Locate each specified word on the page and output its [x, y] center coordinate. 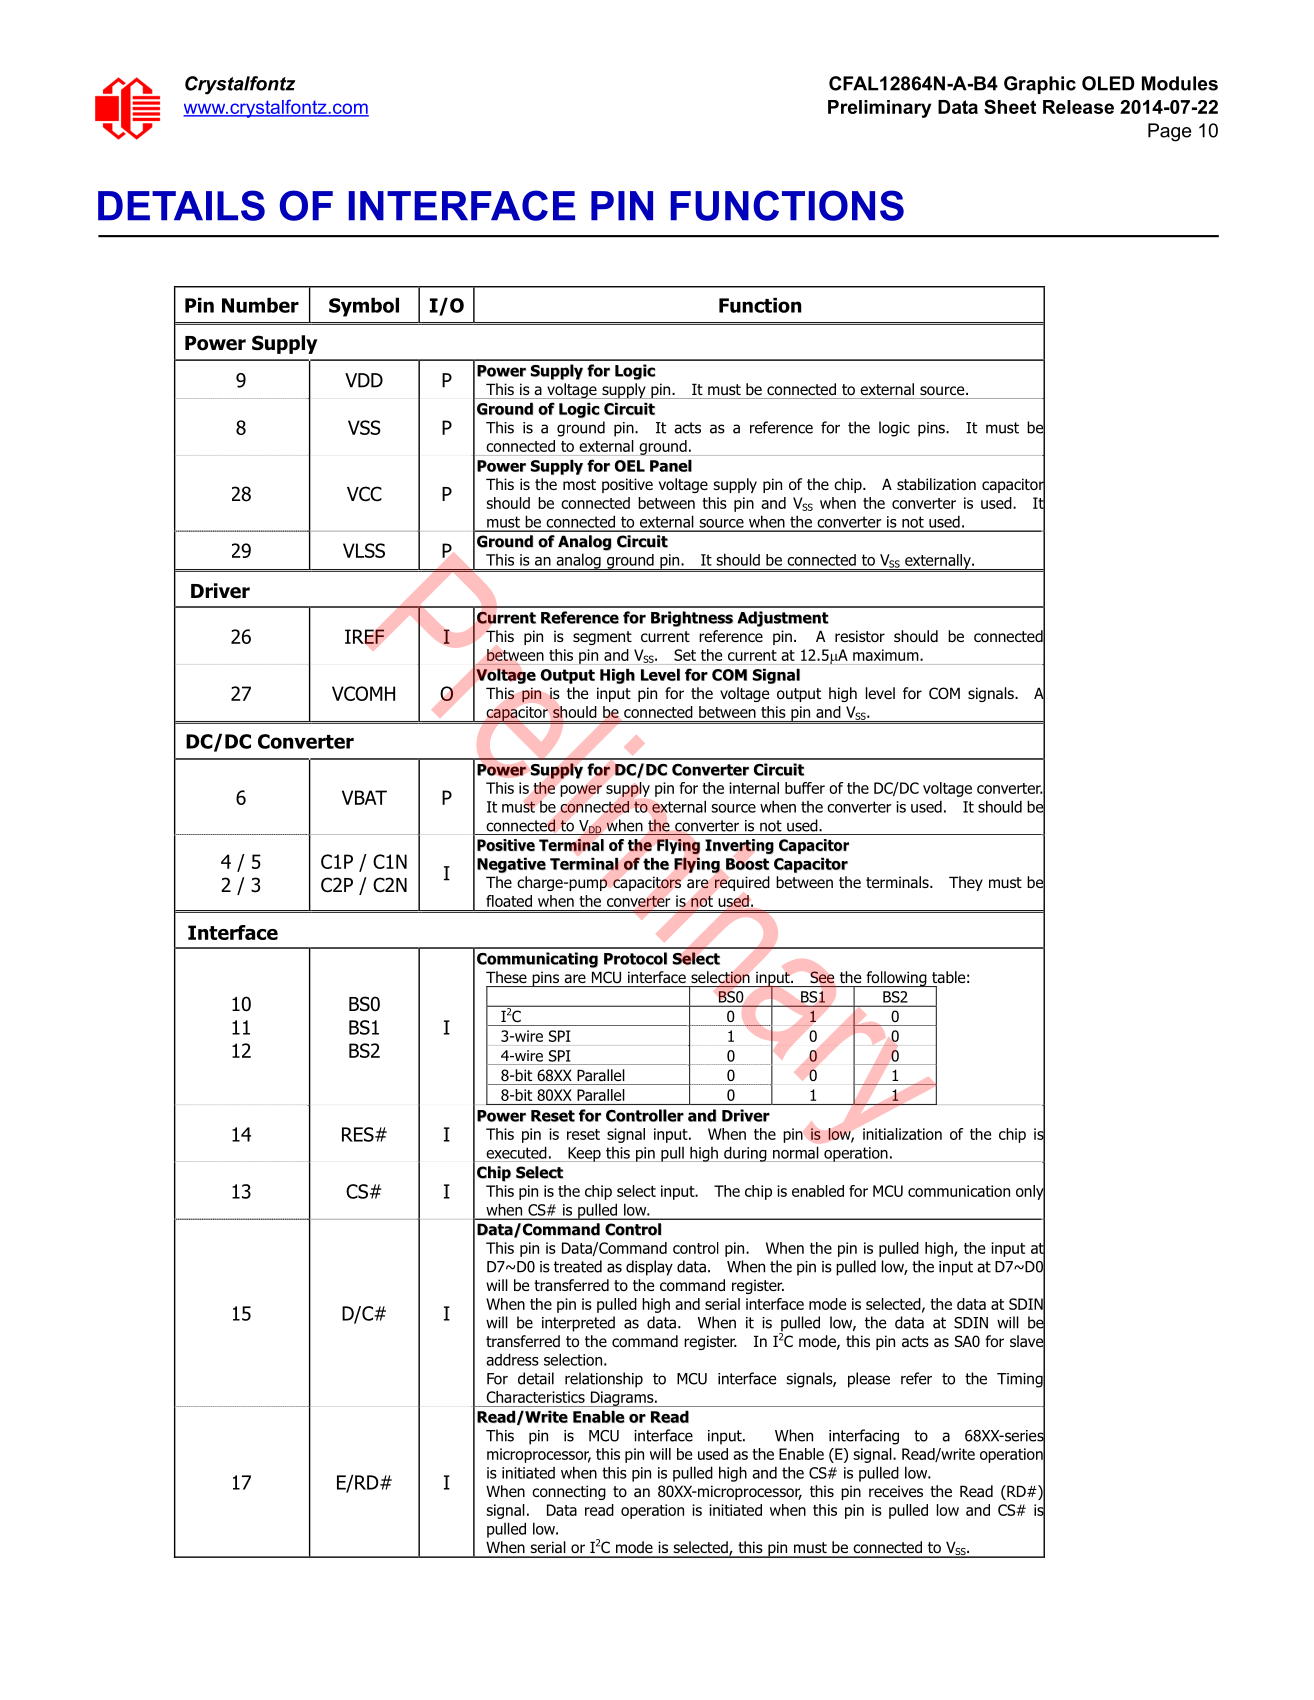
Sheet [1010, 106]
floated [509, 901]
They [966, 883]
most [579, 484]
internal [754, 788]
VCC [364, 494]
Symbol [364, 307]
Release [1078, 107]
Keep [584, 1154]
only [1030, 1192]
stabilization [936, 484]
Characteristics [535, 1397]
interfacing [864, 1437]
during [745, 1154]
